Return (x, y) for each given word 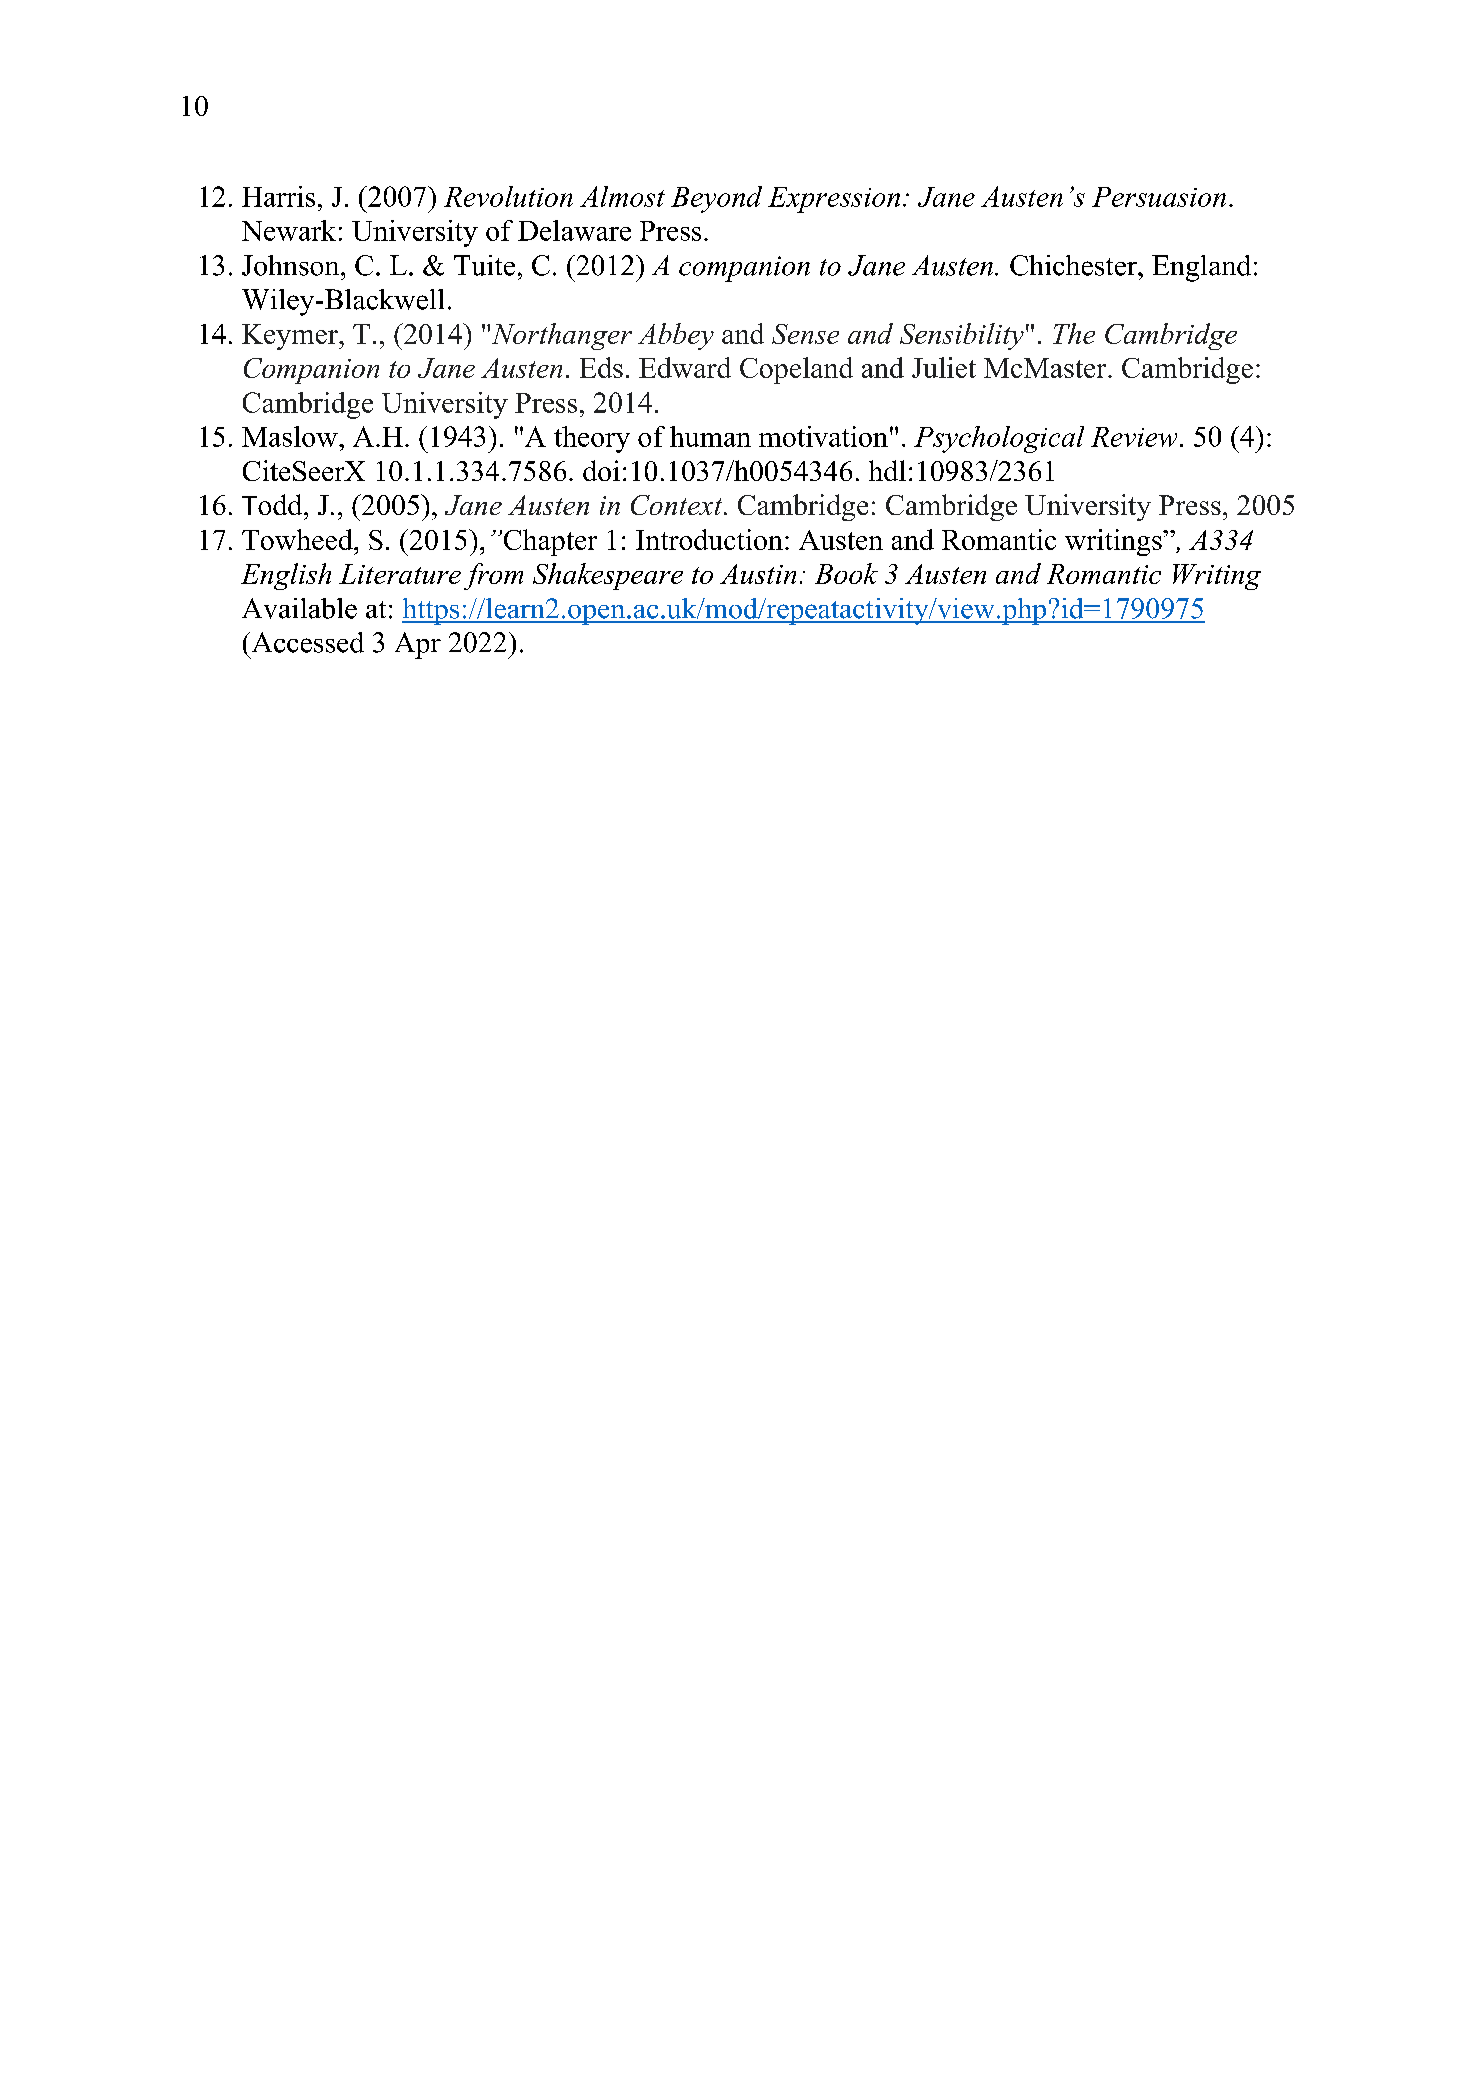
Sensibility (962, 336)
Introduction (709, 539)
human (710, 436)
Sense (805, 334)
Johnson (292, 265)
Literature (400, 574)
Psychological (999, 439)
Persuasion (1159, 197)
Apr (418, 645)
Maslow (291, 436)
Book (846, 573)
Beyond (716, 199)
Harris (278, 196)
